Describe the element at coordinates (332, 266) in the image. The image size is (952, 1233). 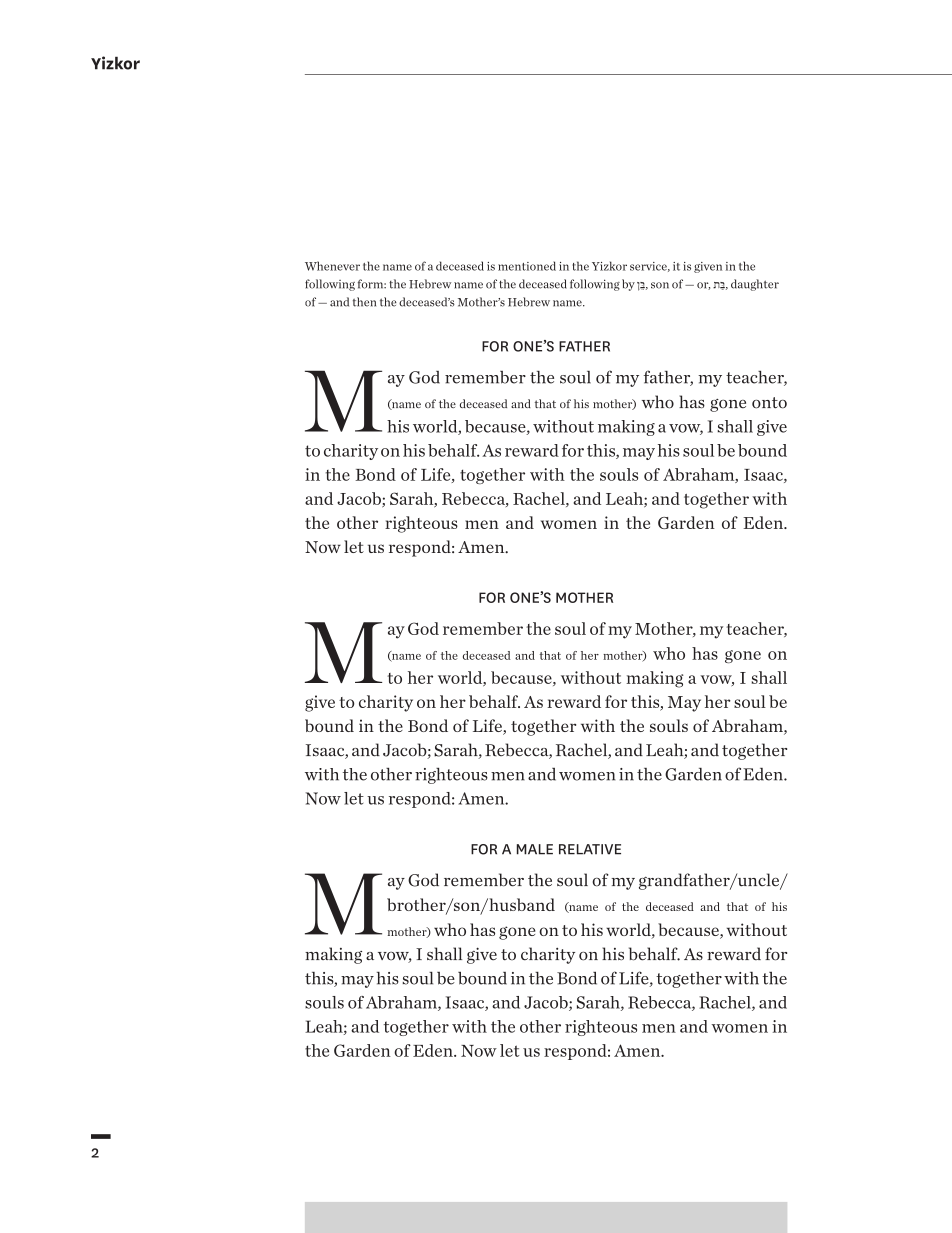
I see `Whenever` at that location.
